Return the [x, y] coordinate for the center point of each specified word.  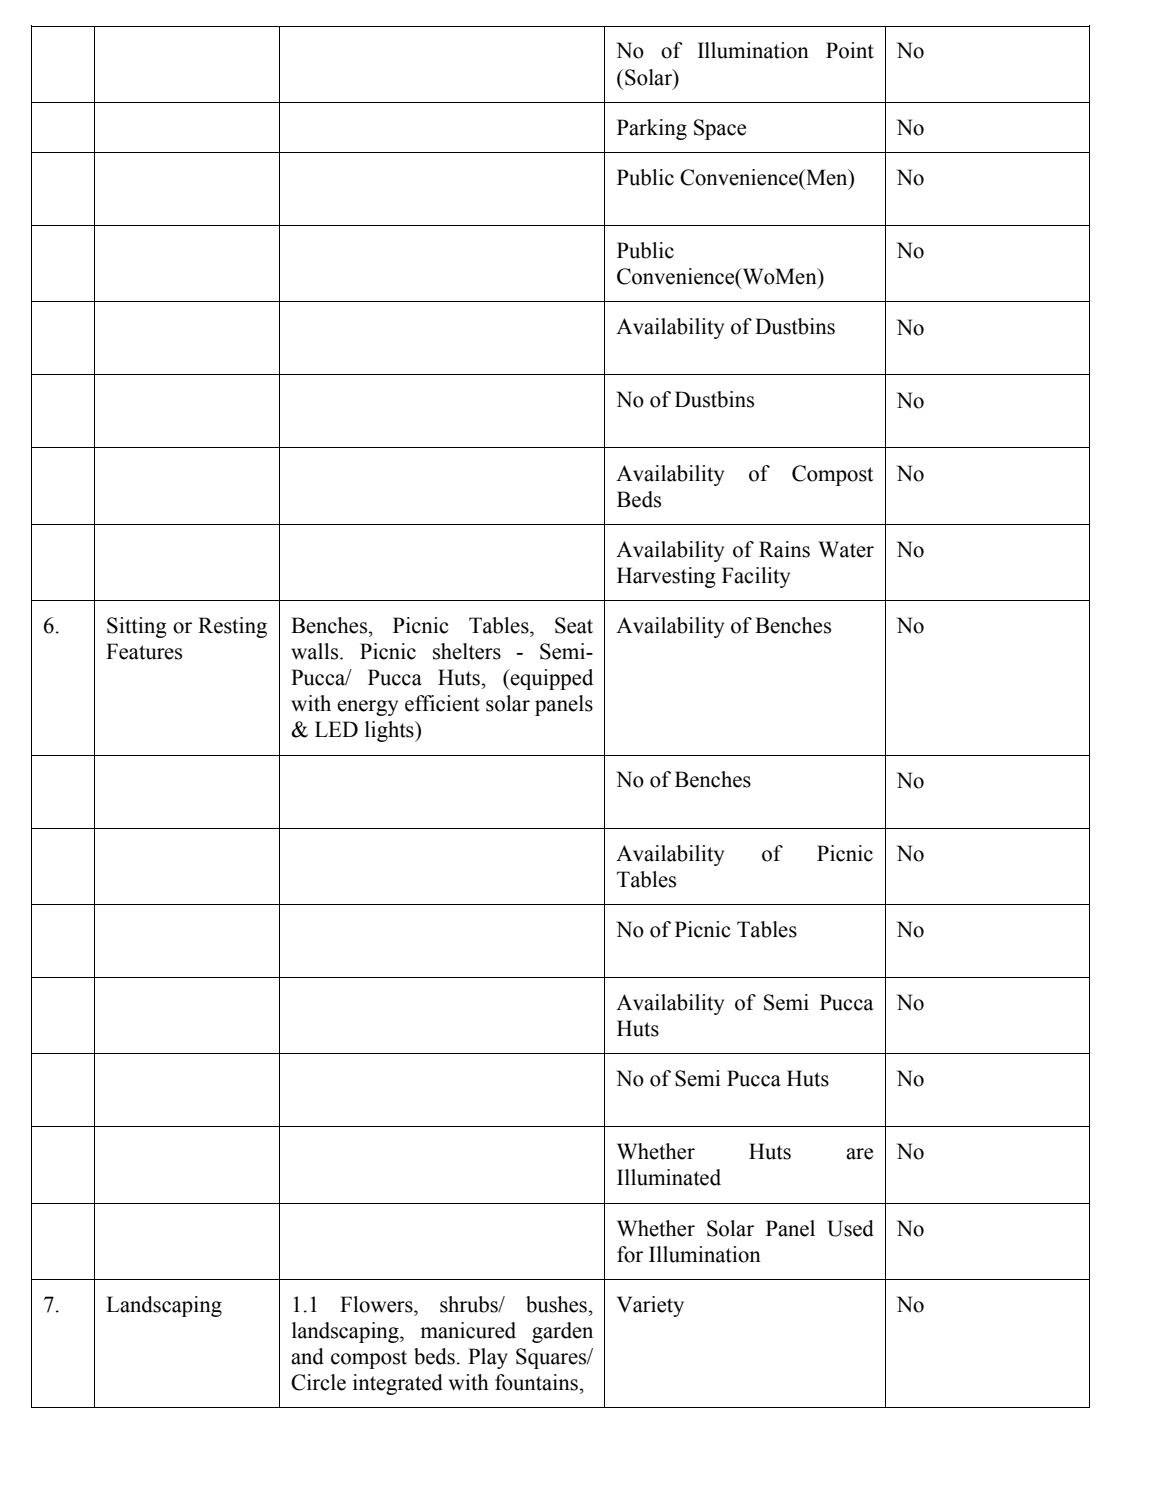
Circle [318, 1382]
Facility [756, 577]
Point [850, 50]
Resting [232, 627]
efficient [442, 703]
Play [488, 1358]
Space [720, 129]
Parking [652, 129]
